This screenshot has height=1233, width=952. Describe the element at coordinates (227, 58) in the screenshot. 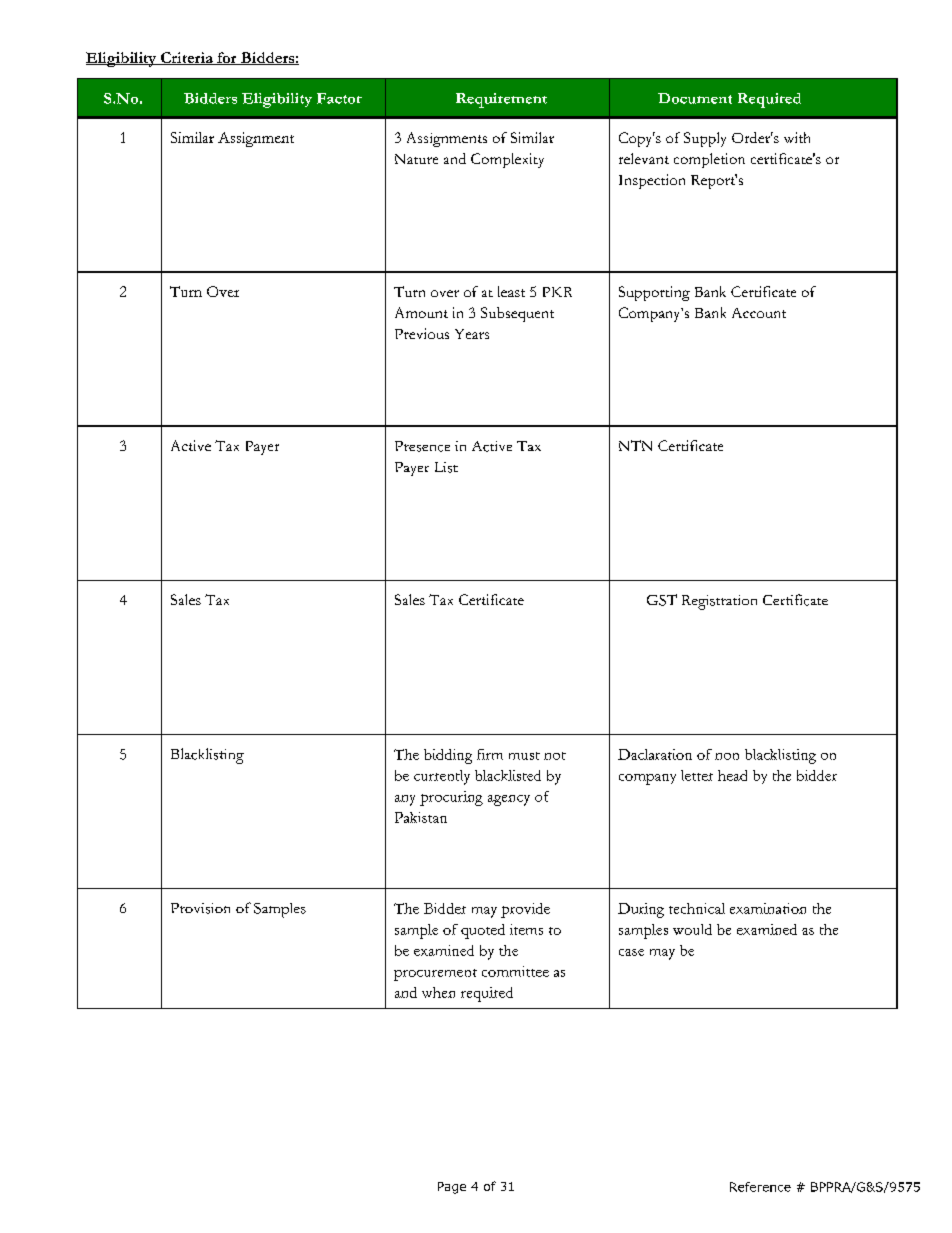

I see `for` at that location.
